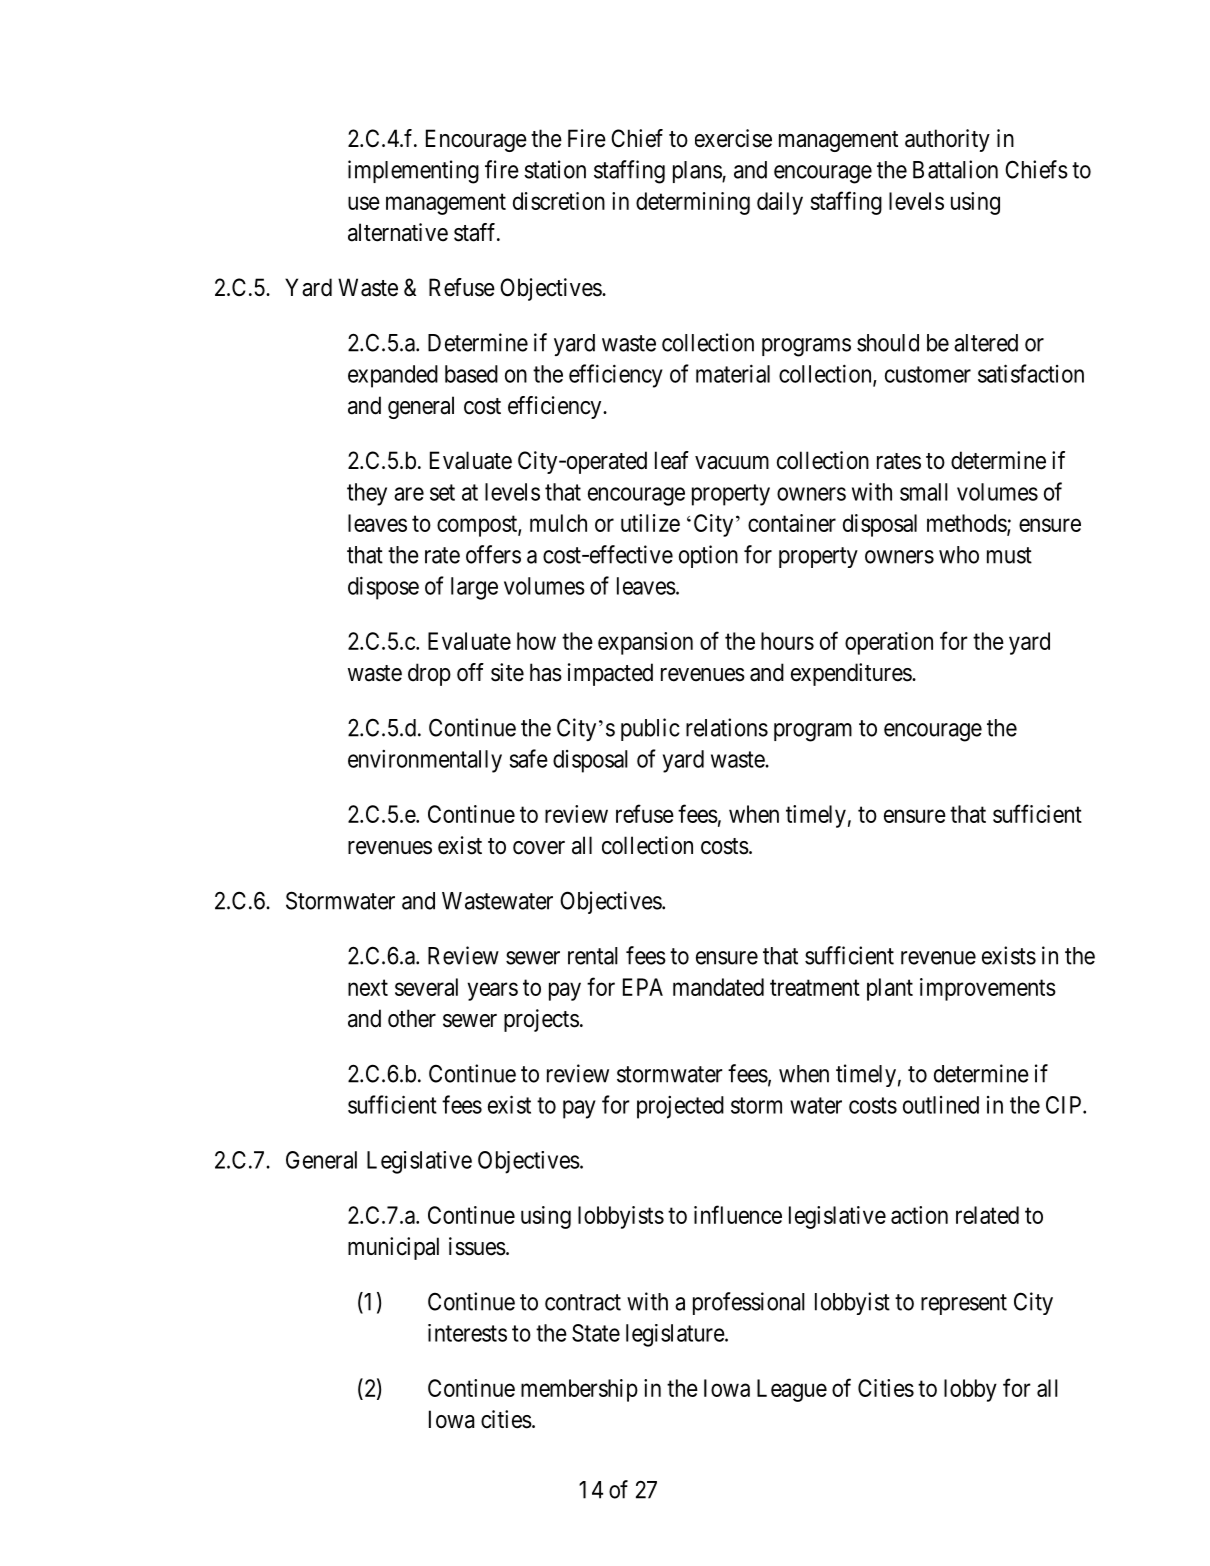 The height and width of the screenshot is (1566, 1210). I want to click on legislature, so click(676, 1335).
